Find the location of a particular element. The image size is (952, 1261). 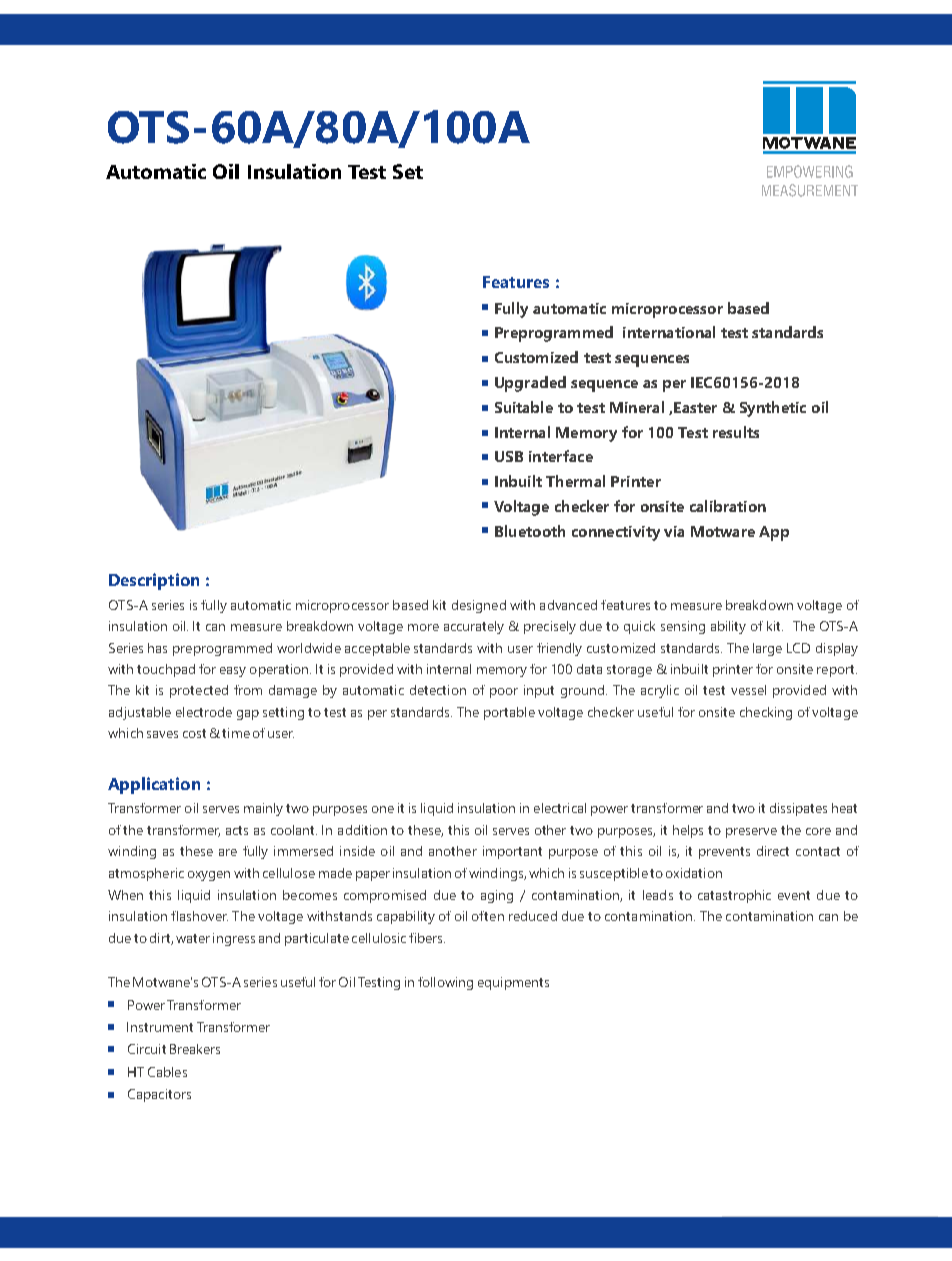

Upgraded is located at coordinates (530, 384).
